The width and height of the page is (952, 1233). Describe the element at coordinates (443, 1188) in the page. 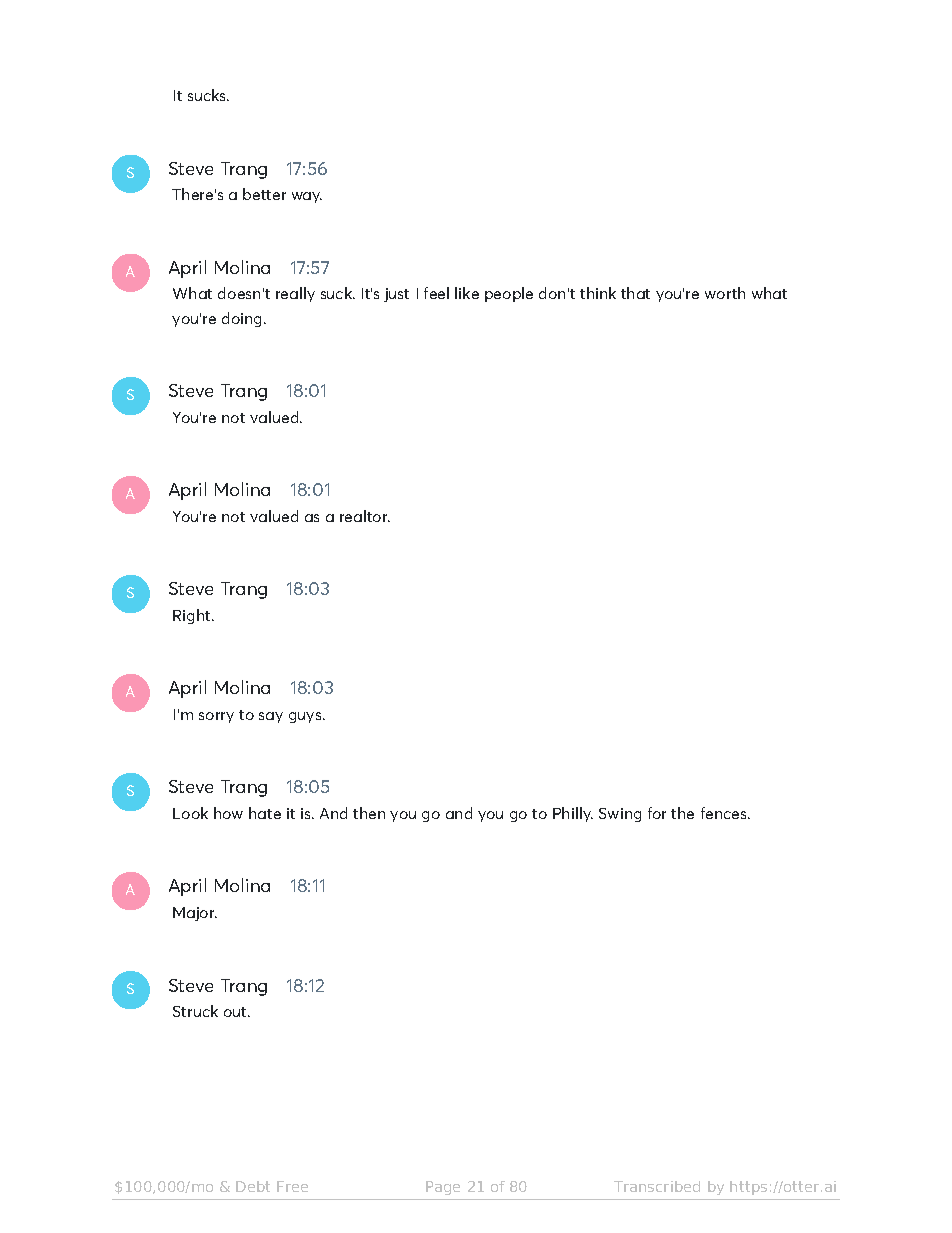

I see `Page` at that location.
